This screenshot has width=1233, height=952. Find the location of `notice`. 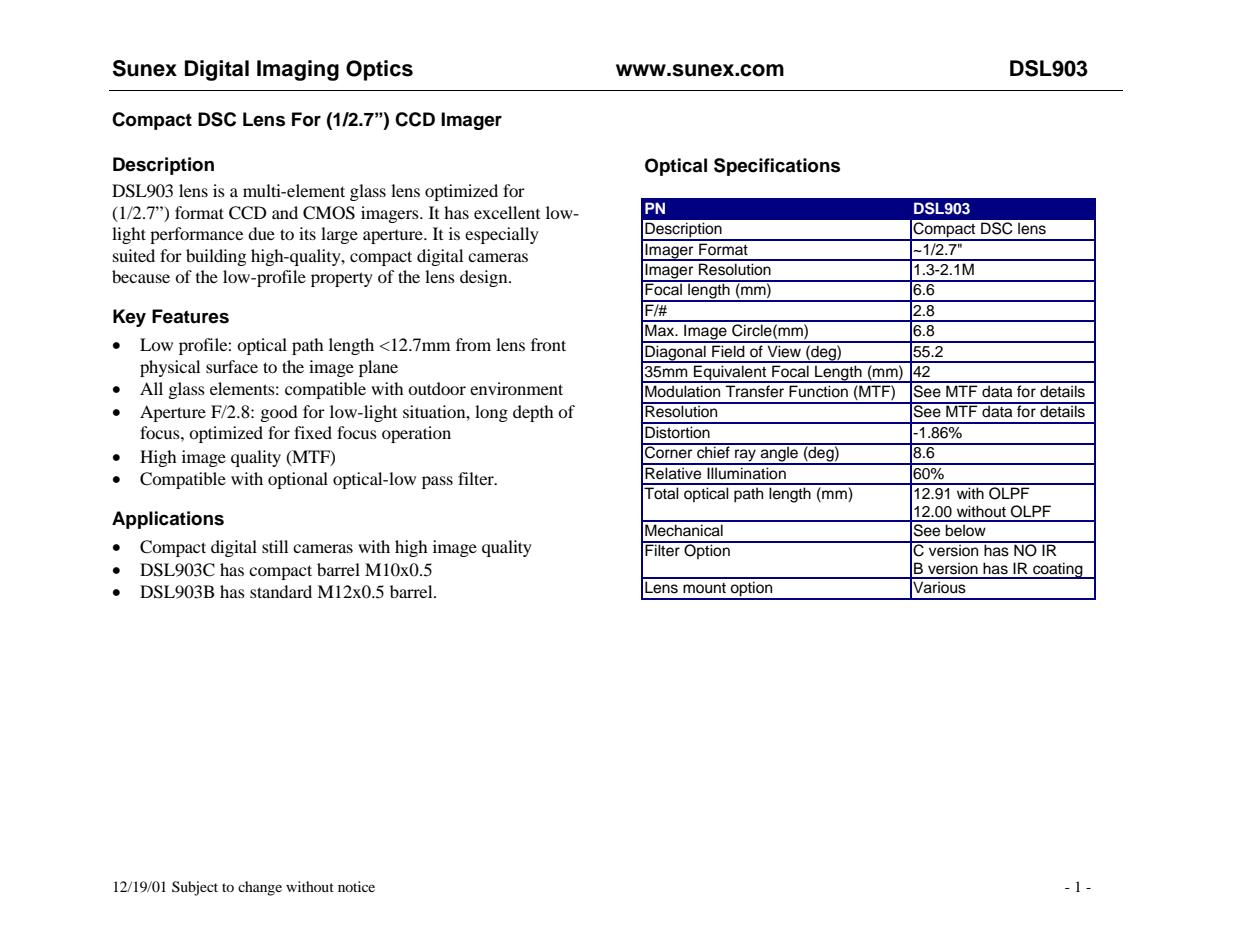

notice is located at coordinates (356, 886).
